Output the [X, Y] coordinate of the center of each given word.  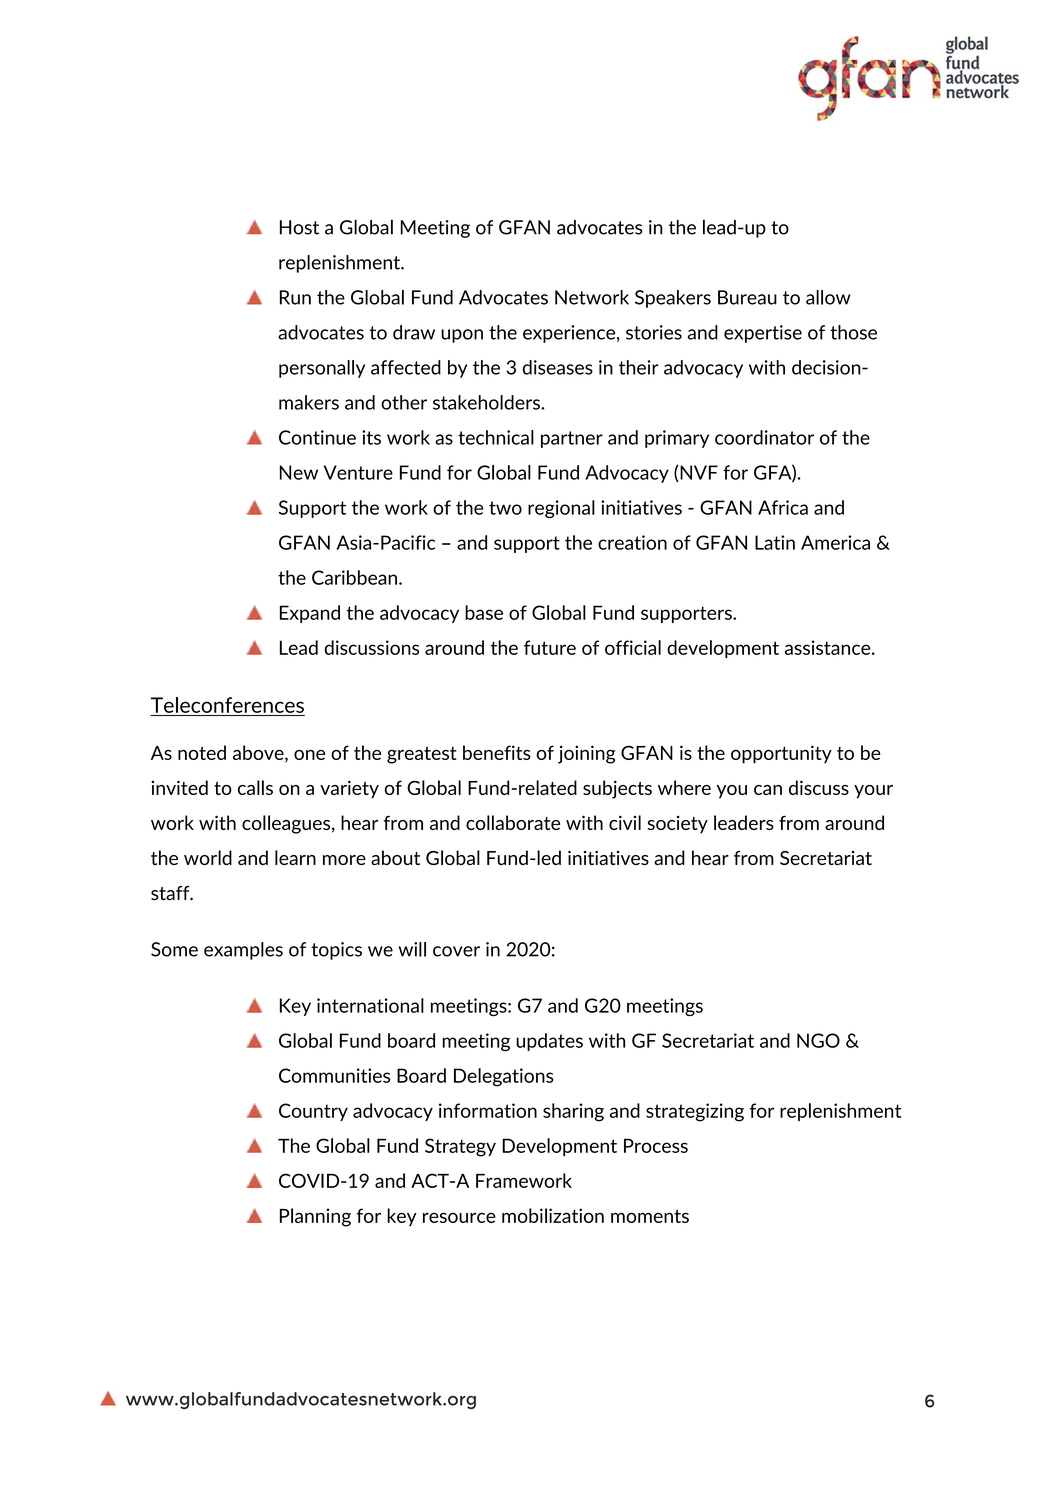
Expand [310, 614]
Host [299, 227]
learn [295, 857]
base [484, 612]
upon [462, 336]
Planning [315, 1217]
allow [828, 297]
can [768, 790]
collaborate [513, 822]
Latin [775, 542]
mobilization [553, 1215]
